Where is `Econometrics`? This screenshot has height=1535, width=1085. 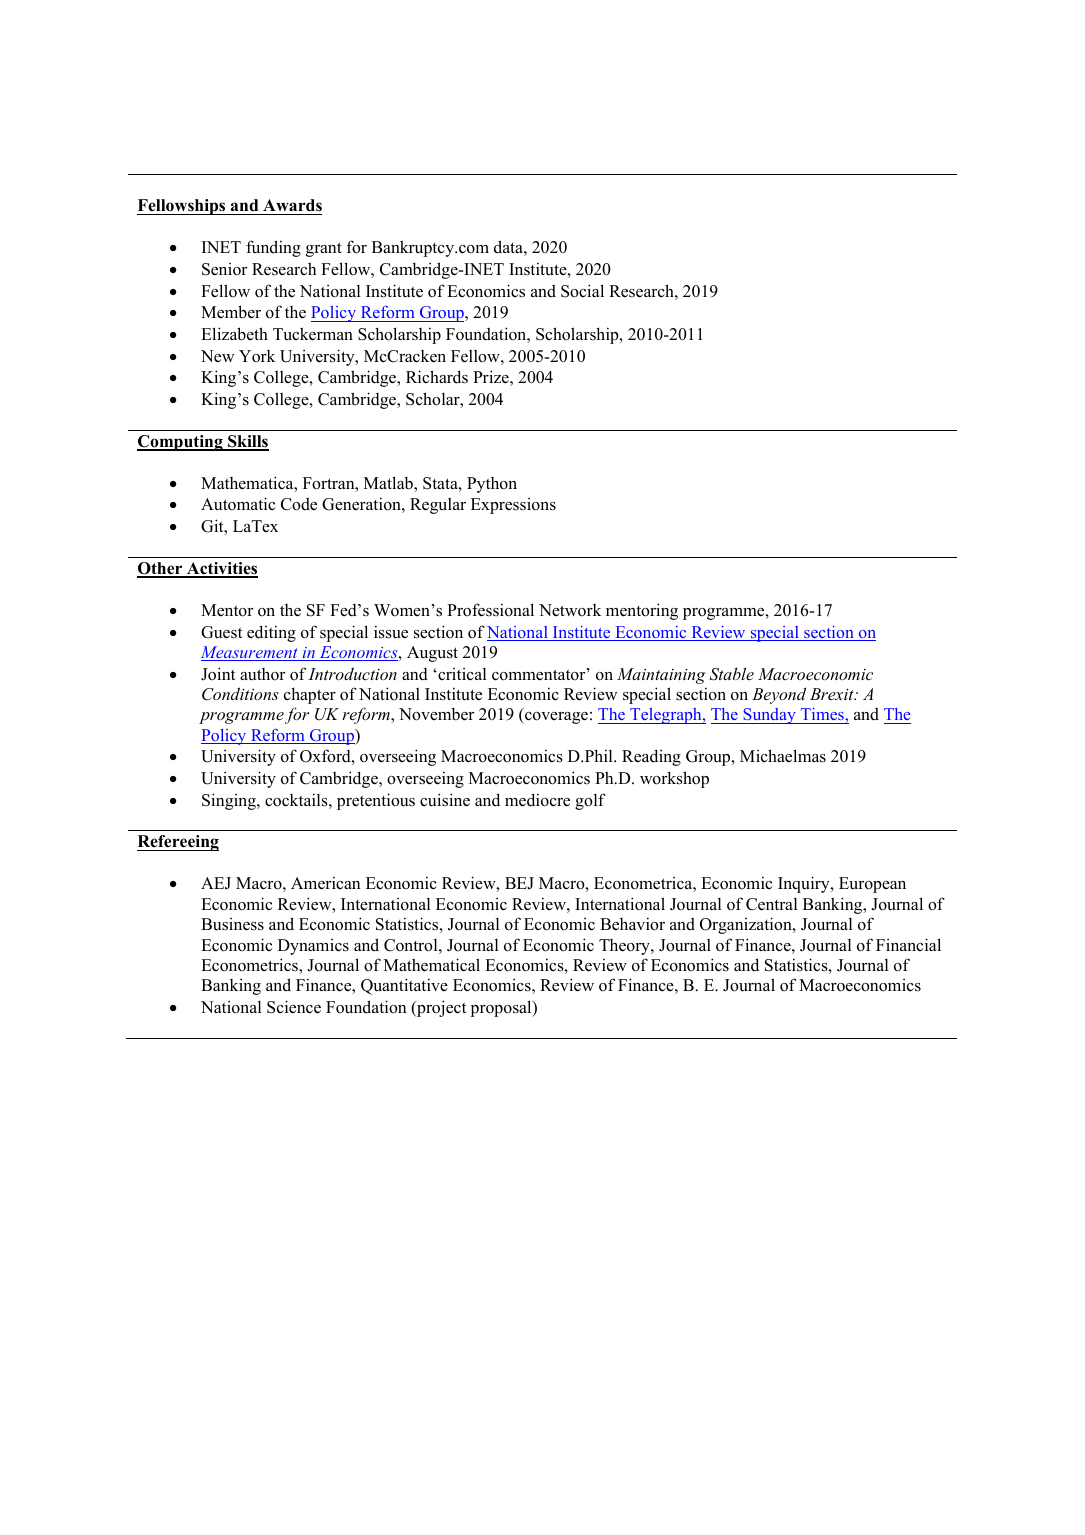 Econometrics is located at coordinates (250, 966).
